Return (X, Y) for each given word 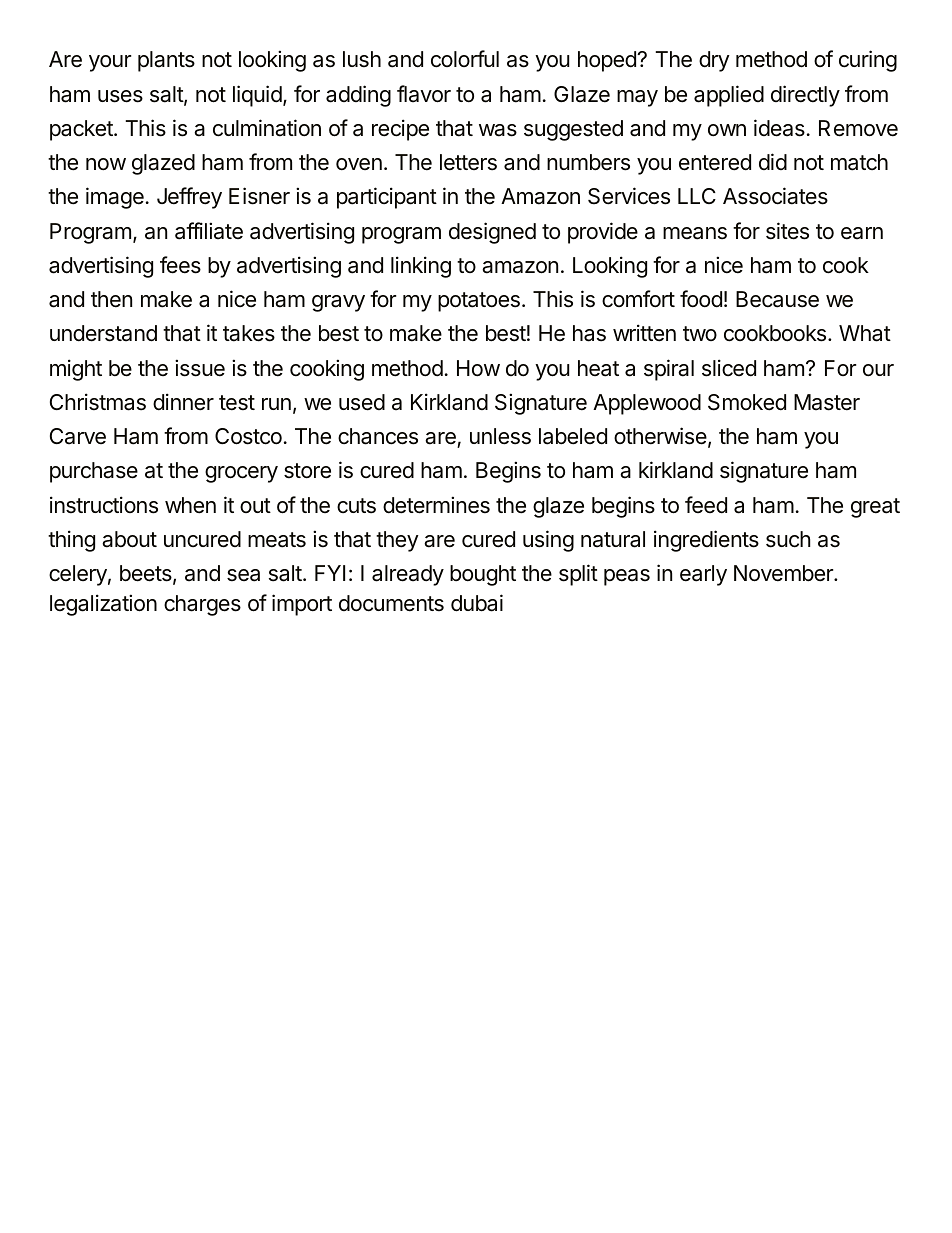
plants (166, 61)
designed (492, 233)
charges (202, 605)
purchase (94, 472)
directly (805, 96)
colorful (465, 59)
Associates (775, 196)
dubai (477, 603)
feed (706, 505)
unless (500, 436)
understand (103, 333)
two (700, 333)
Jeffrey (189, 198)
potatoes (479, 302)
